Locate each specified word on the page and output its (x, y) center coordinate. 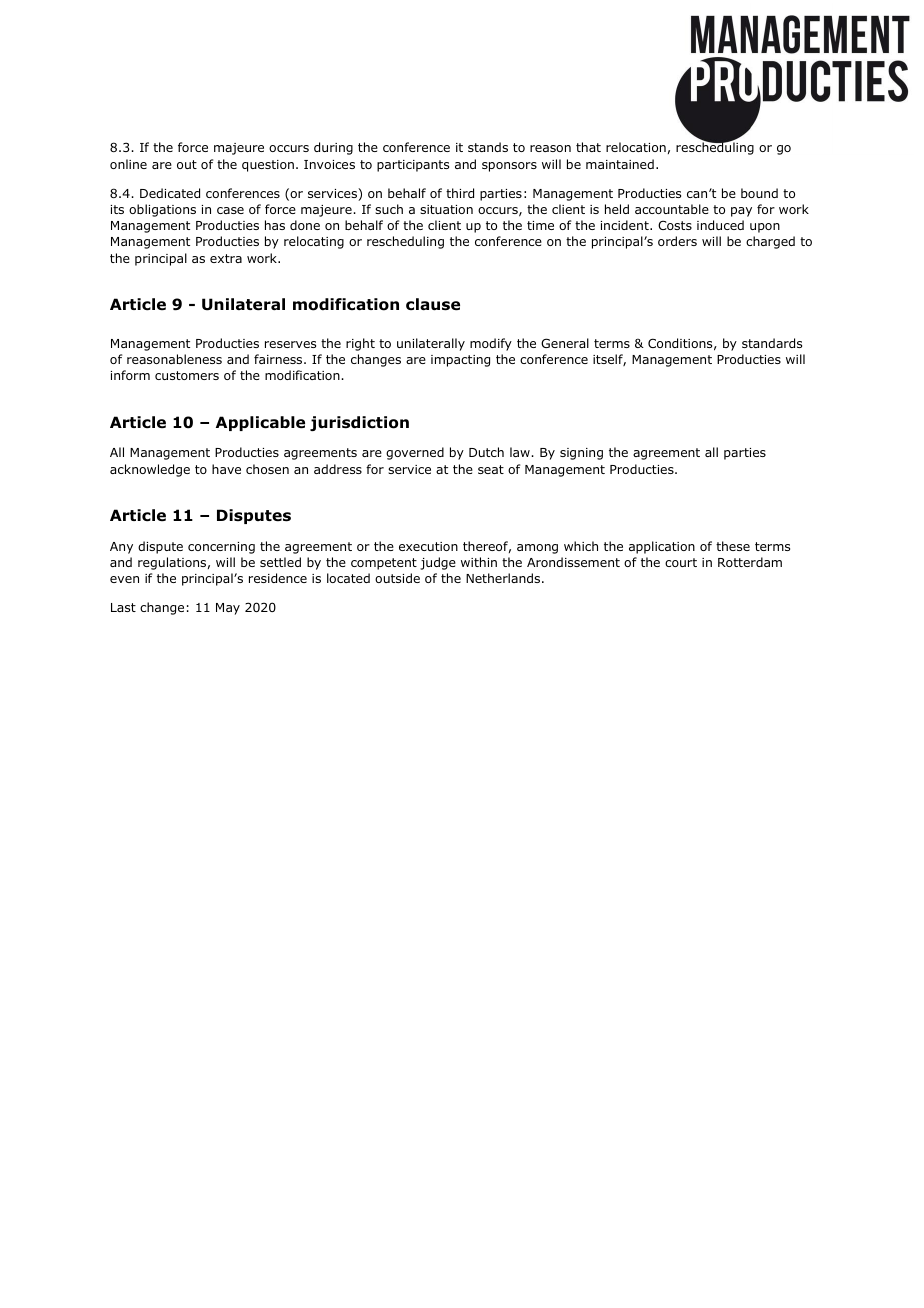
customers (187, 375)
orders (677, 241)
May (228, 609)
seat (491, 469)
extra (226, 258)
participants (413, 166)
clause (433, 304)
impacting (460, 361)
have (226, 469)
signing (581, 454)
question (268, 166)
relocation (636, 147)
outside (397, 578)
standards (772, 343)
